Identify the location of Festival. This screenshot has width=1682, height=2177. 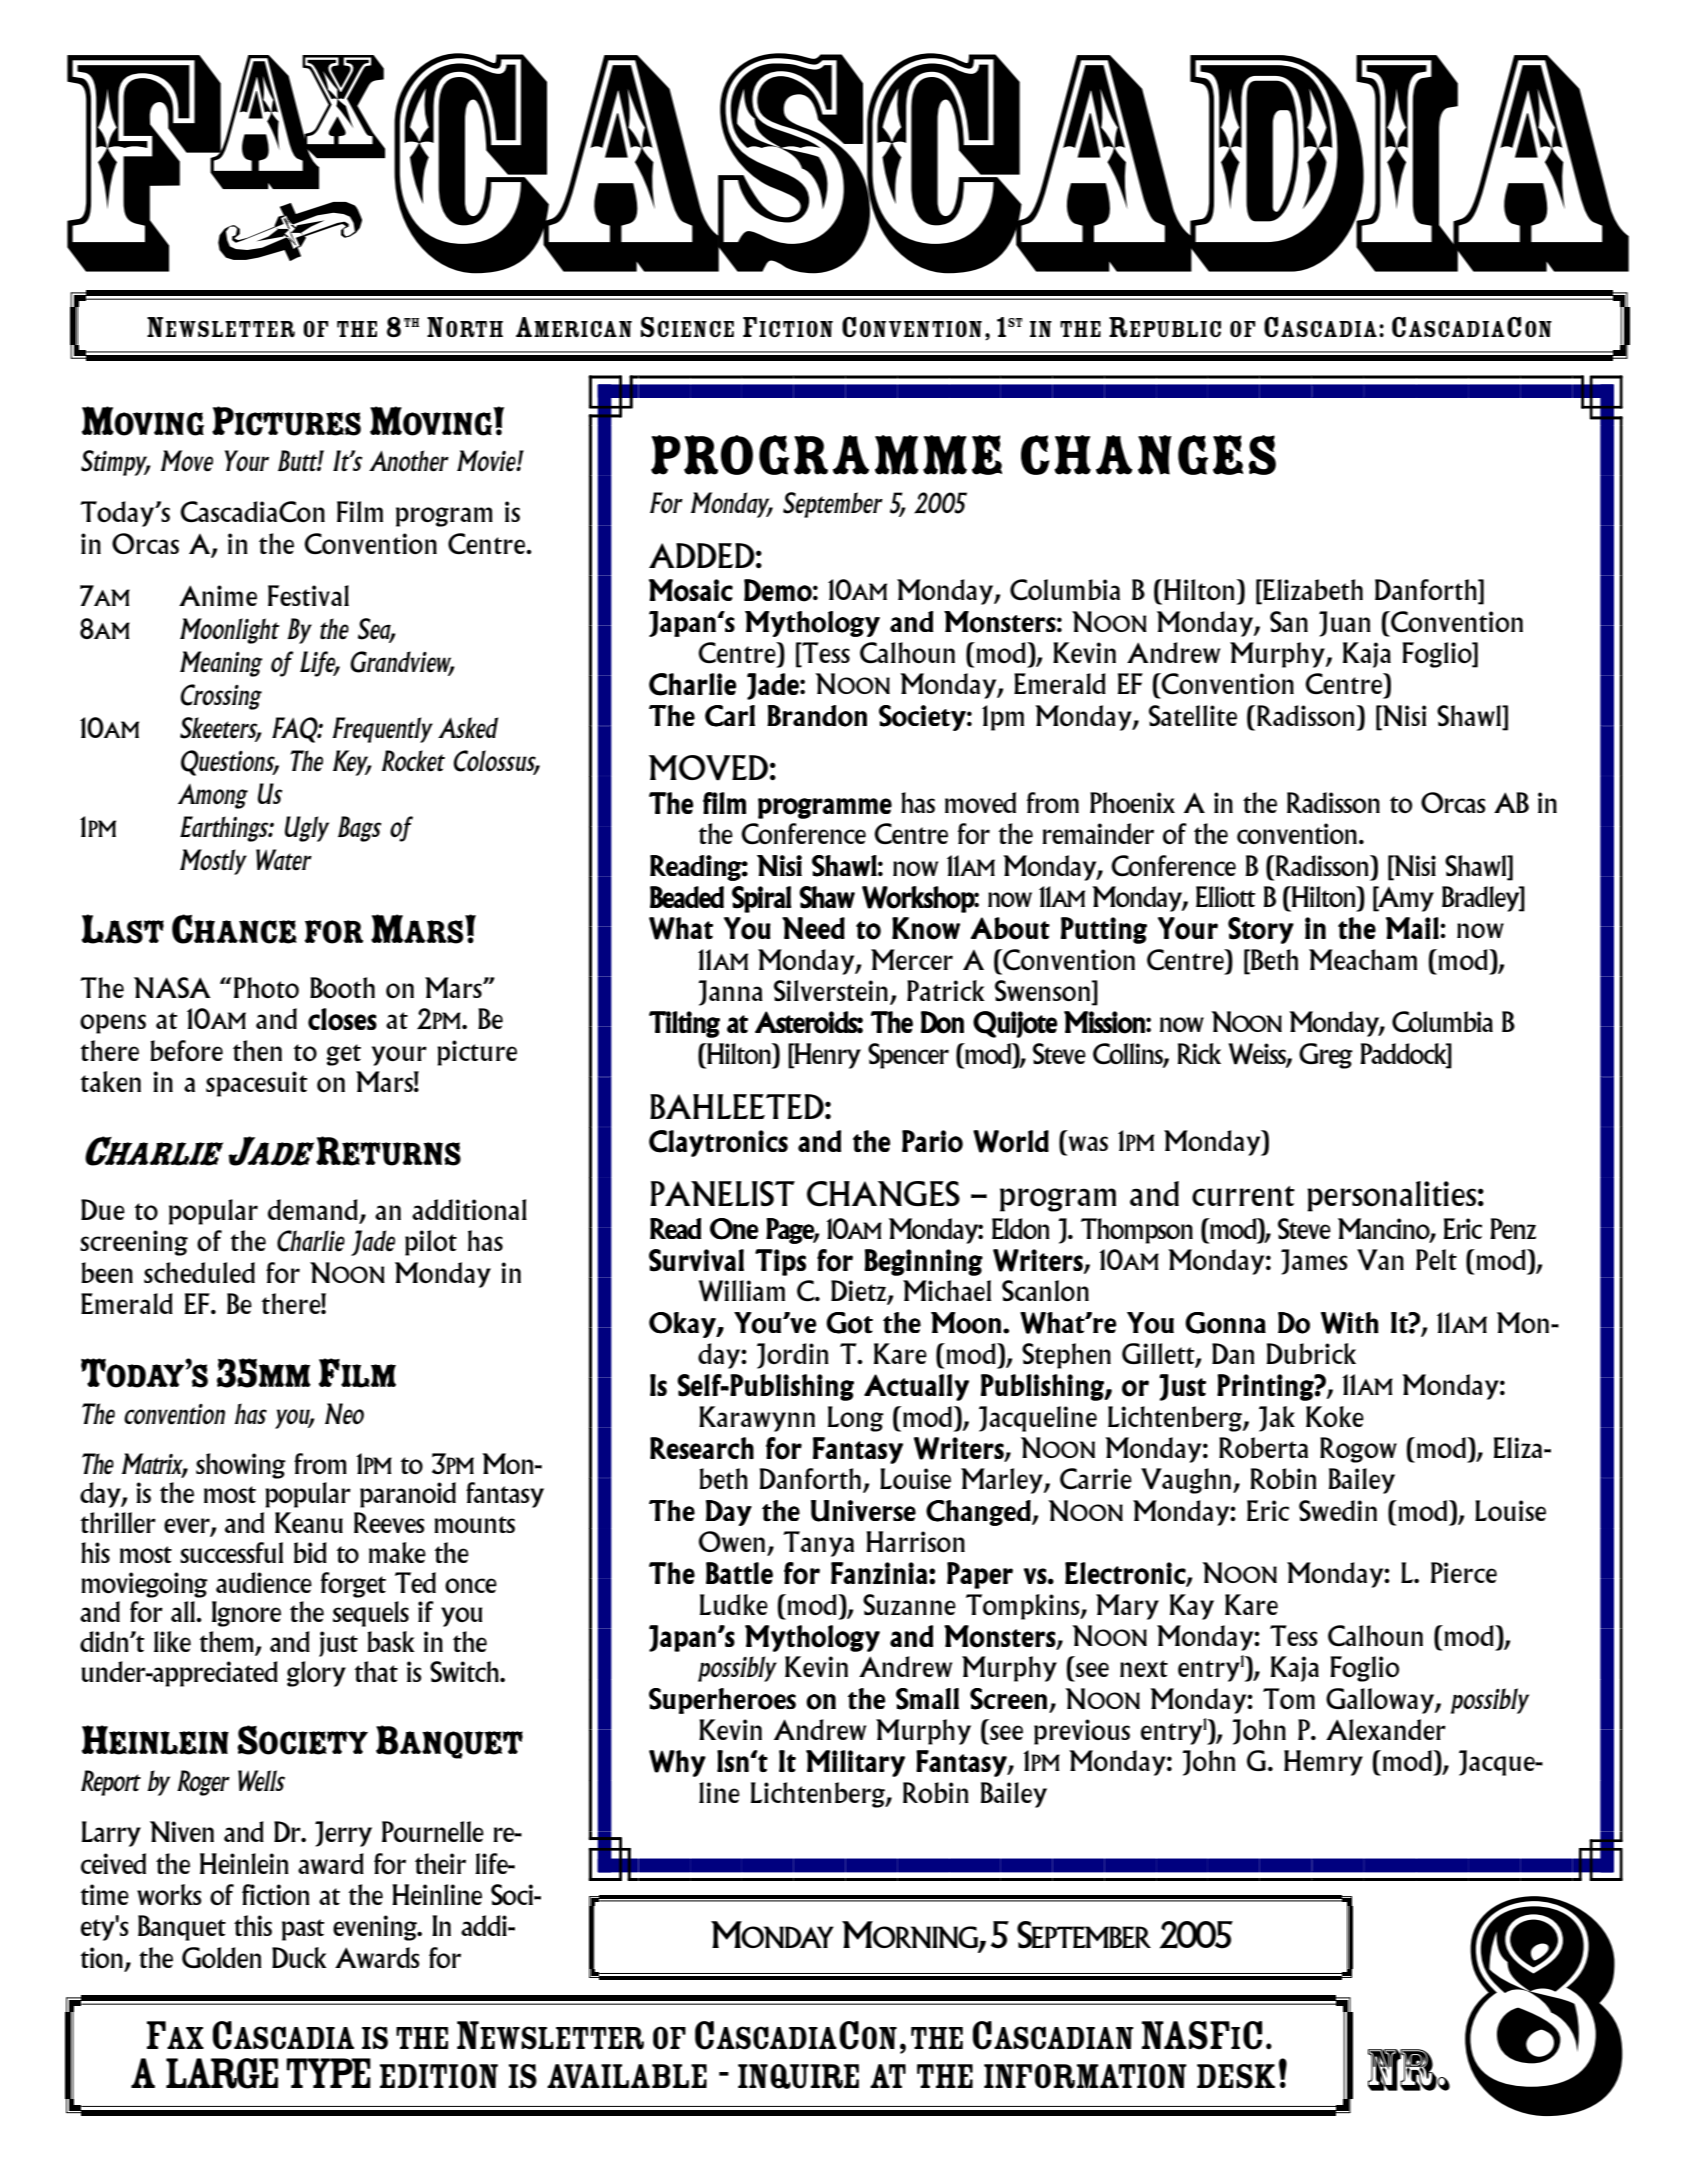
(308, 595).
